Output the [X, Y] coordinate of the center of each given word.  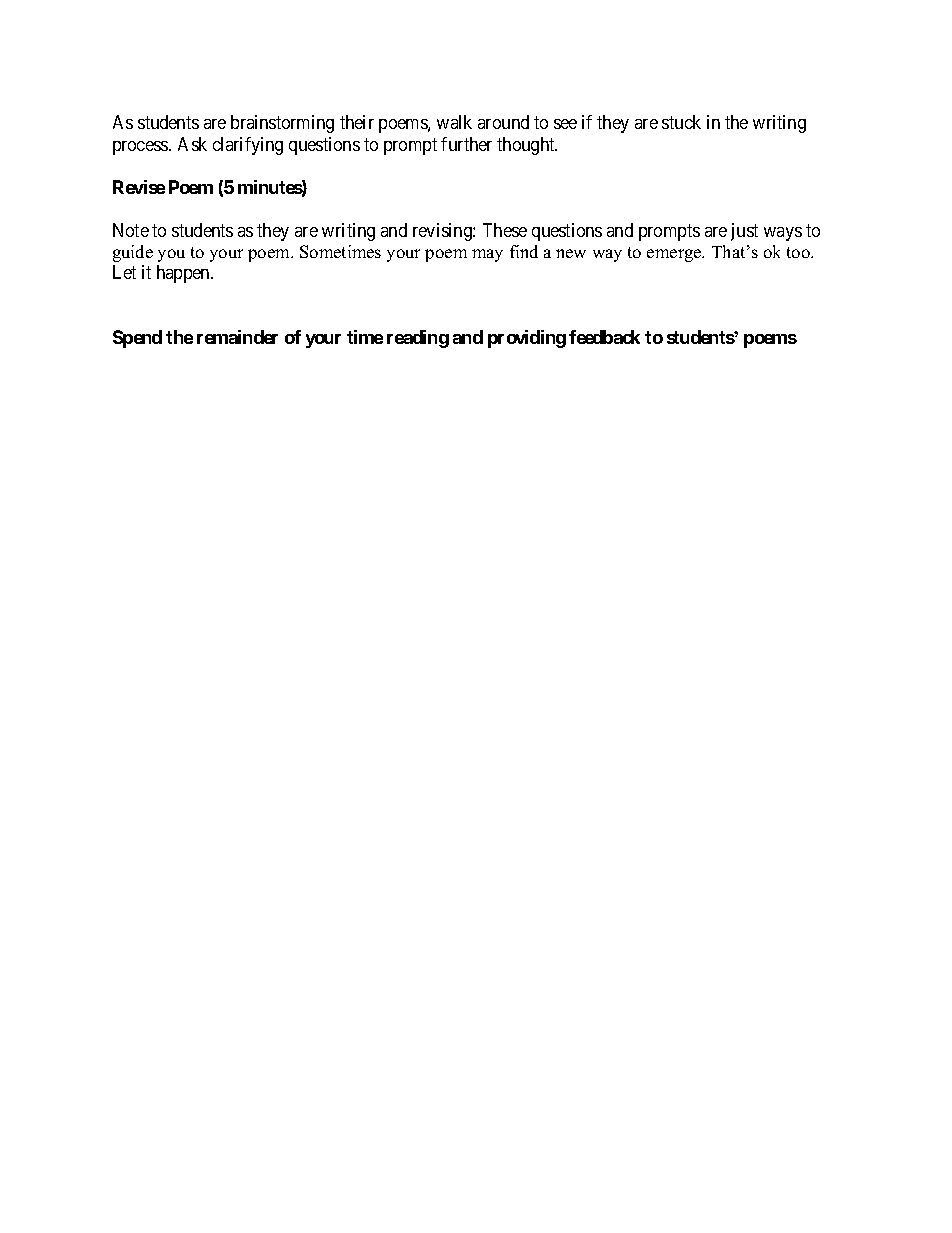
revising [443, 232]
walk [454, 122]
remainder [237, 337]
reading [418, 339]
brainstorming [282, 124]
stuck [681, 122]
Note [131, 230]
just [744, 232]
